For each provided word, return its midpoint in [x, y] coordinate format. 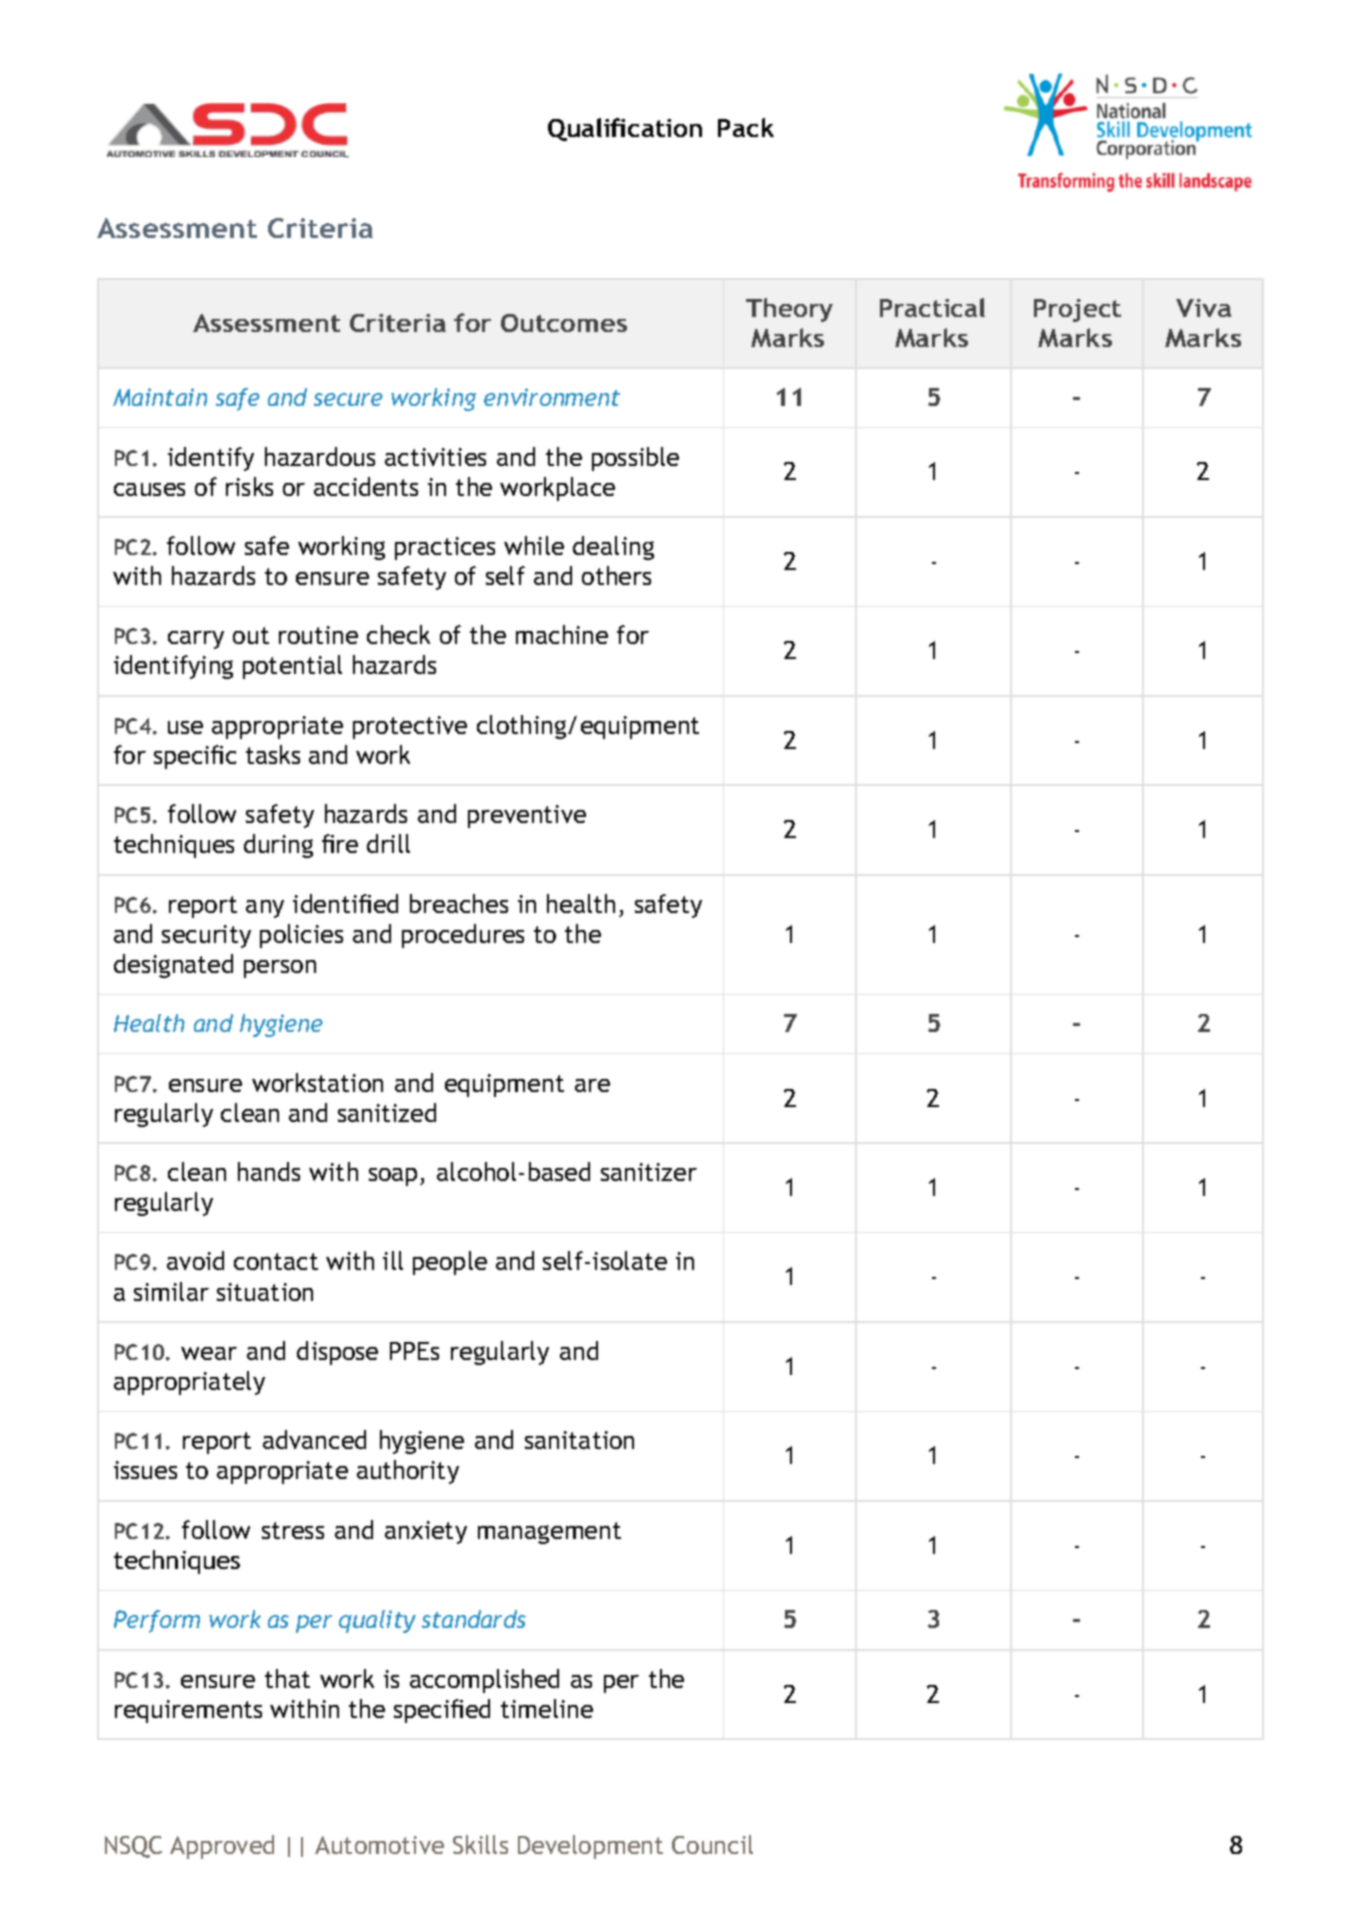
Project [1077, 310]
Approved [222, 1847]
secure [348, 399]
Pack [746, 127]
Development [590, 1847]
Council [712, 1844]
